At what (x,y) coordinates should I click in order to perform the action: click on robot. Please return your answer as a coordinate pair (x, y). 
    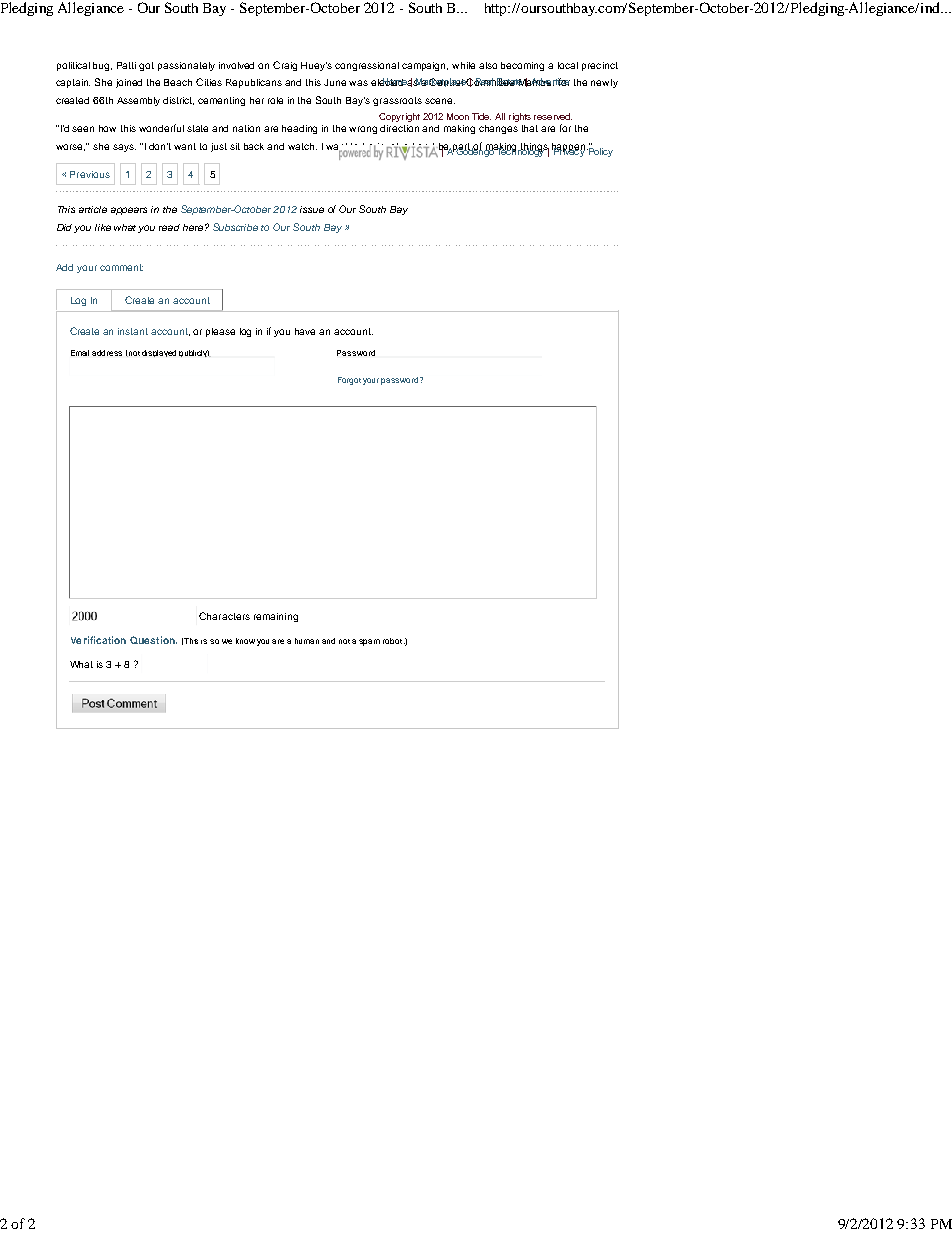
    Looking at the image, I should click on (394, 641).
